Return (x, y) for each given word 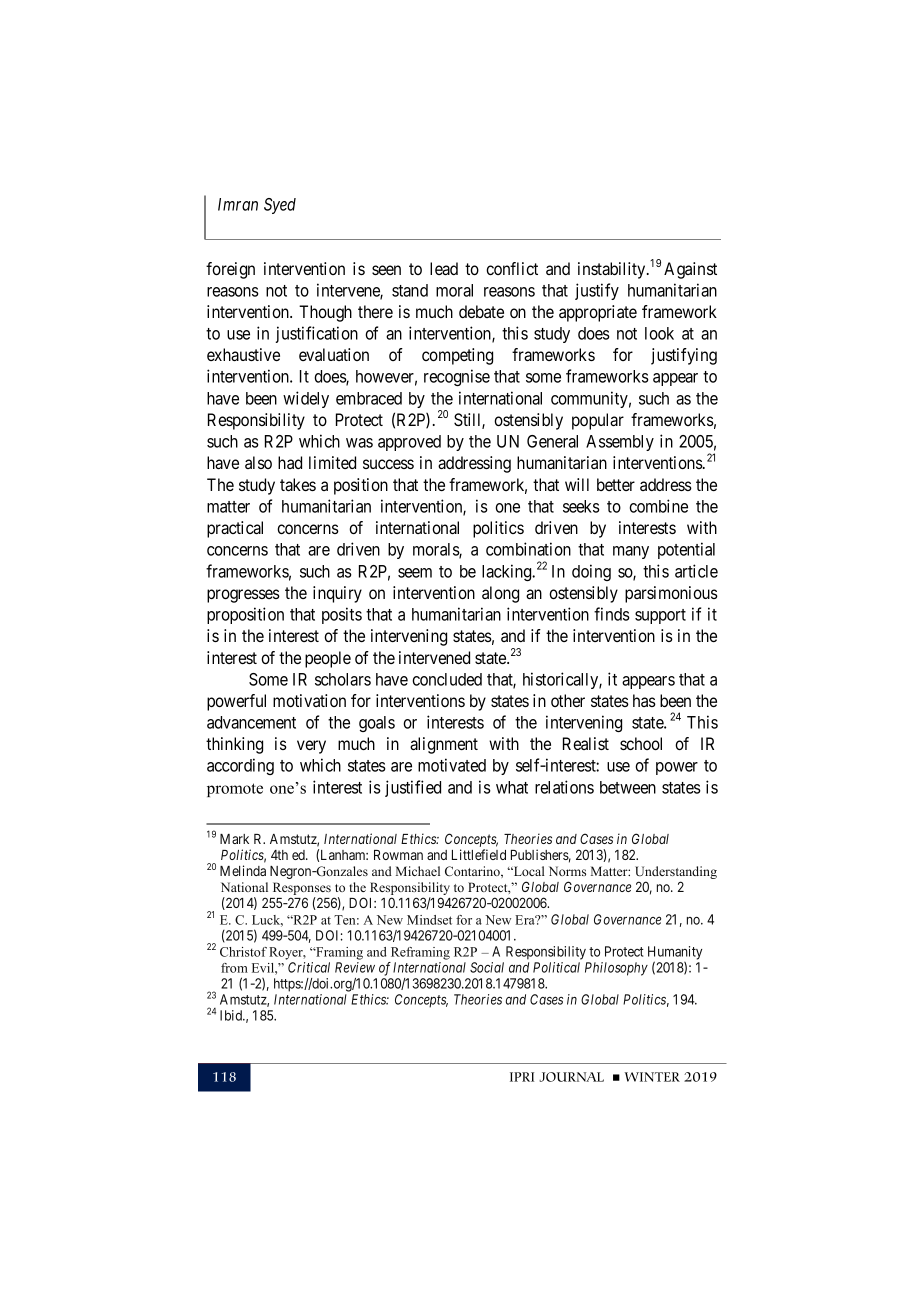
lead (444, 268)
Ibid (232, 1015)
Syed (280, 206)
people (328, 659)
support (660, 616)
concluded (447, 679)
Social (487, 967)
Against (690, 270)
